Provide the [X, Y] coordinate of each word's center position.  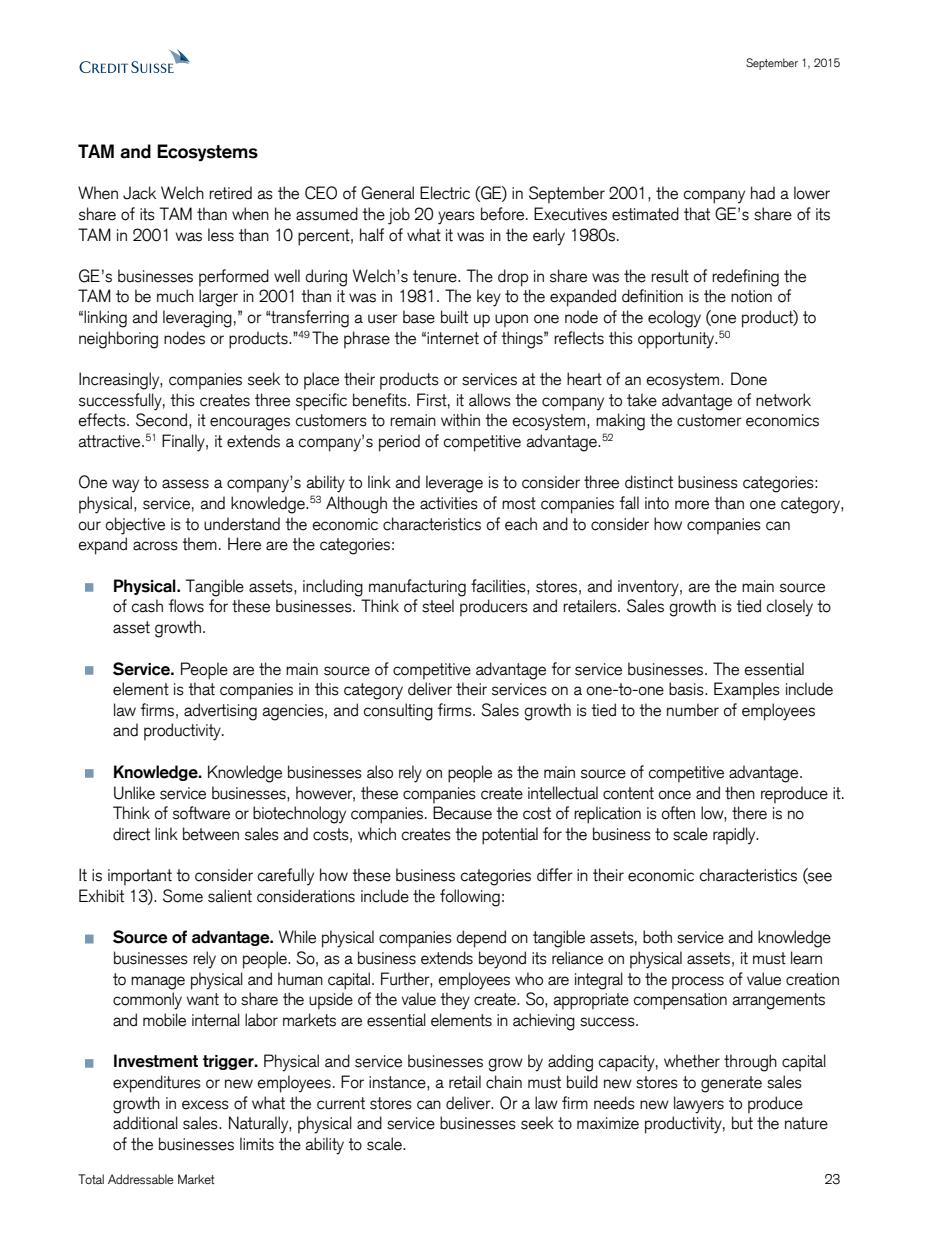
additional [145, 1123]
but [742, 1123]
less [221, 235]
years [456, 218]
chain [504, 1082]
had [763, 193]
